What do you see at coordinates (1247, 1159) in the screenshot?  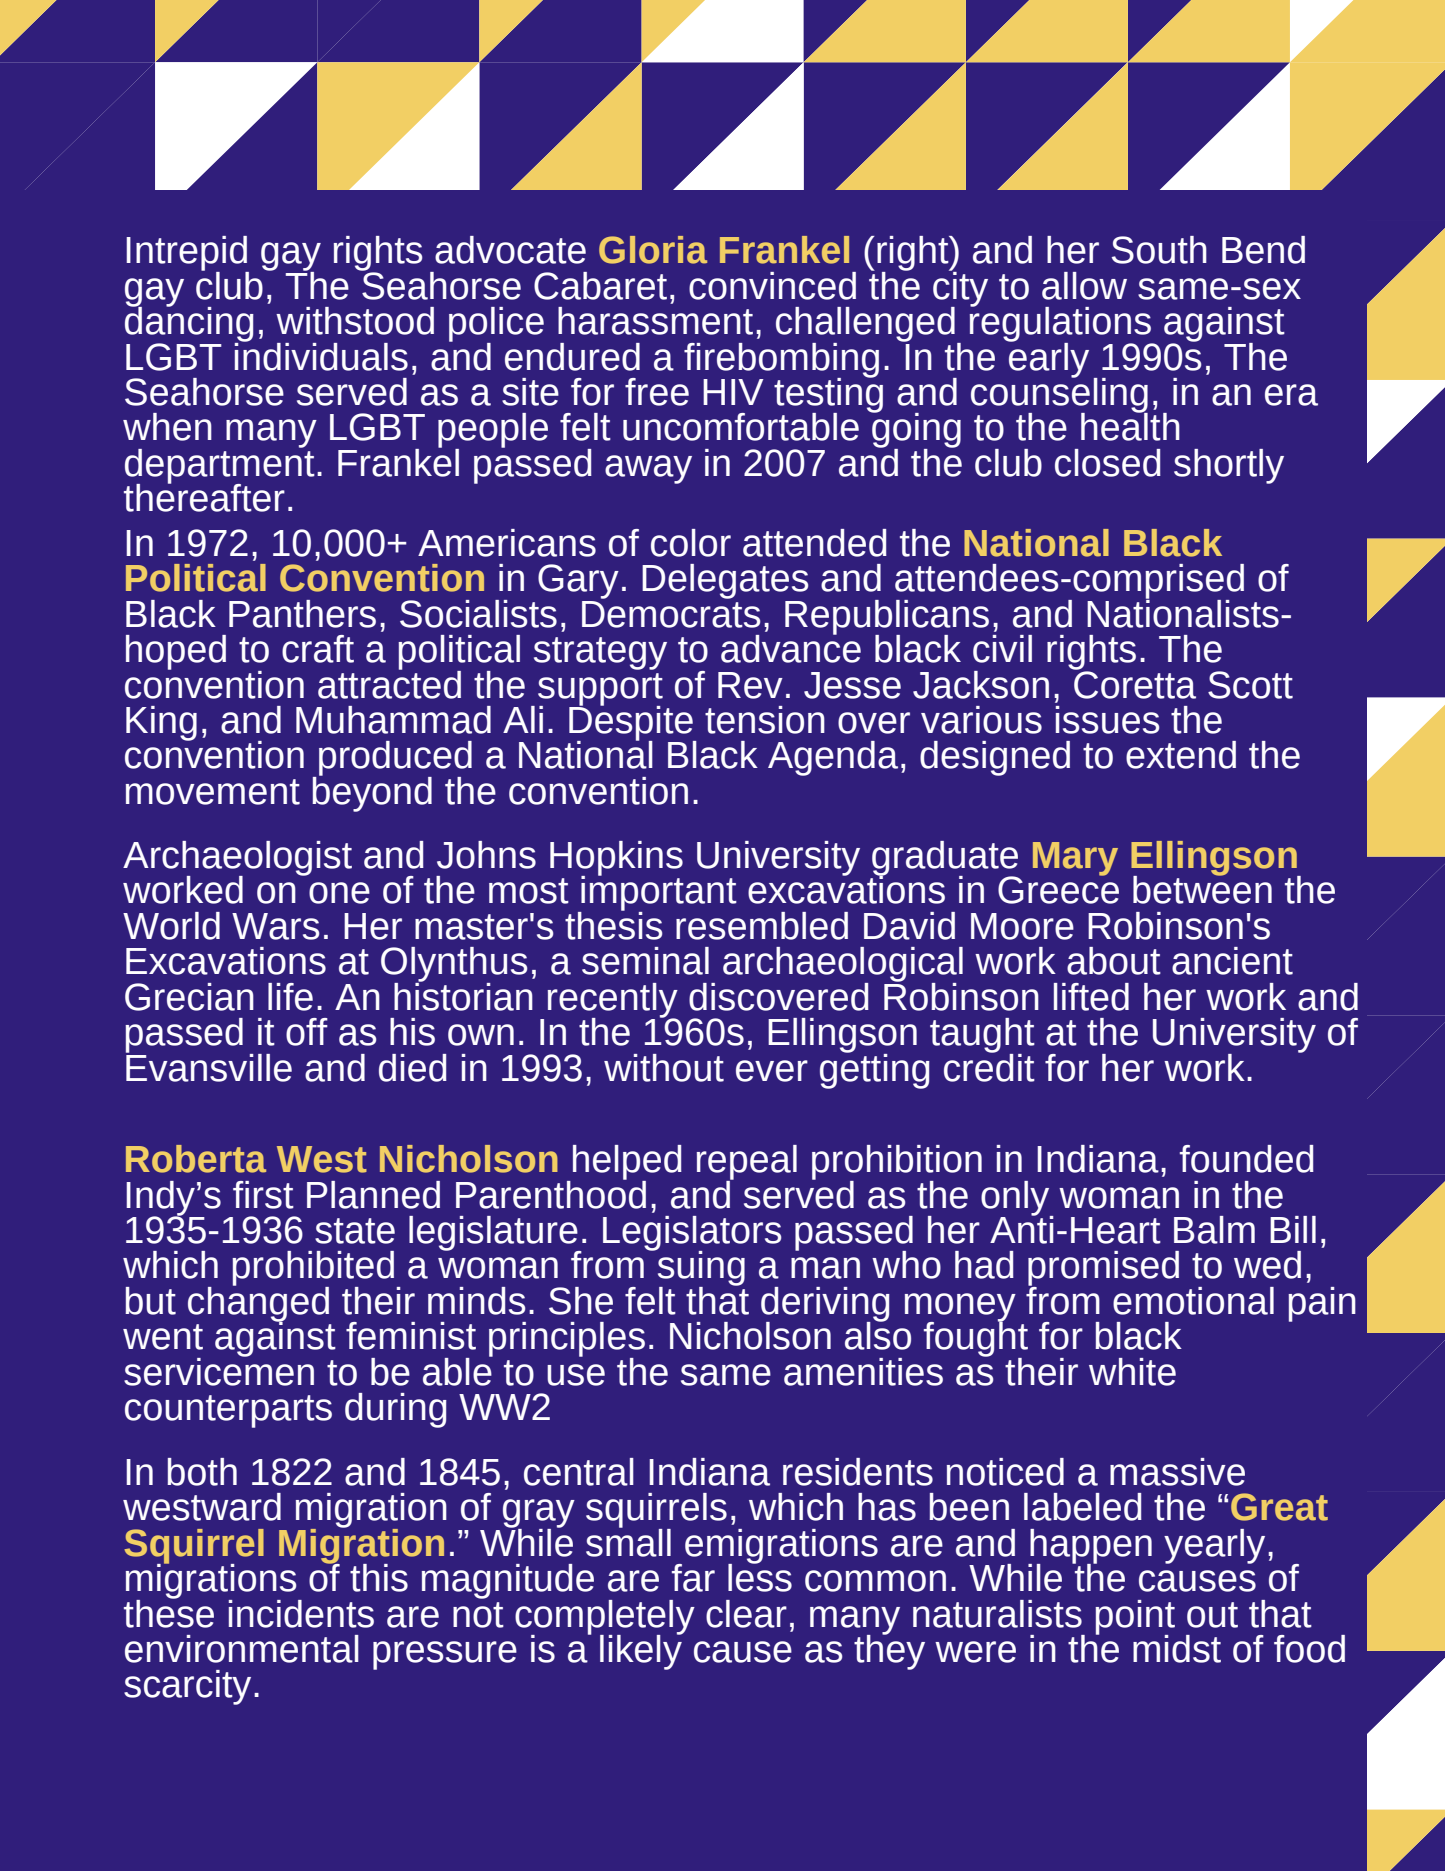 I see `founded` at bounding box center [1247, 1159].
